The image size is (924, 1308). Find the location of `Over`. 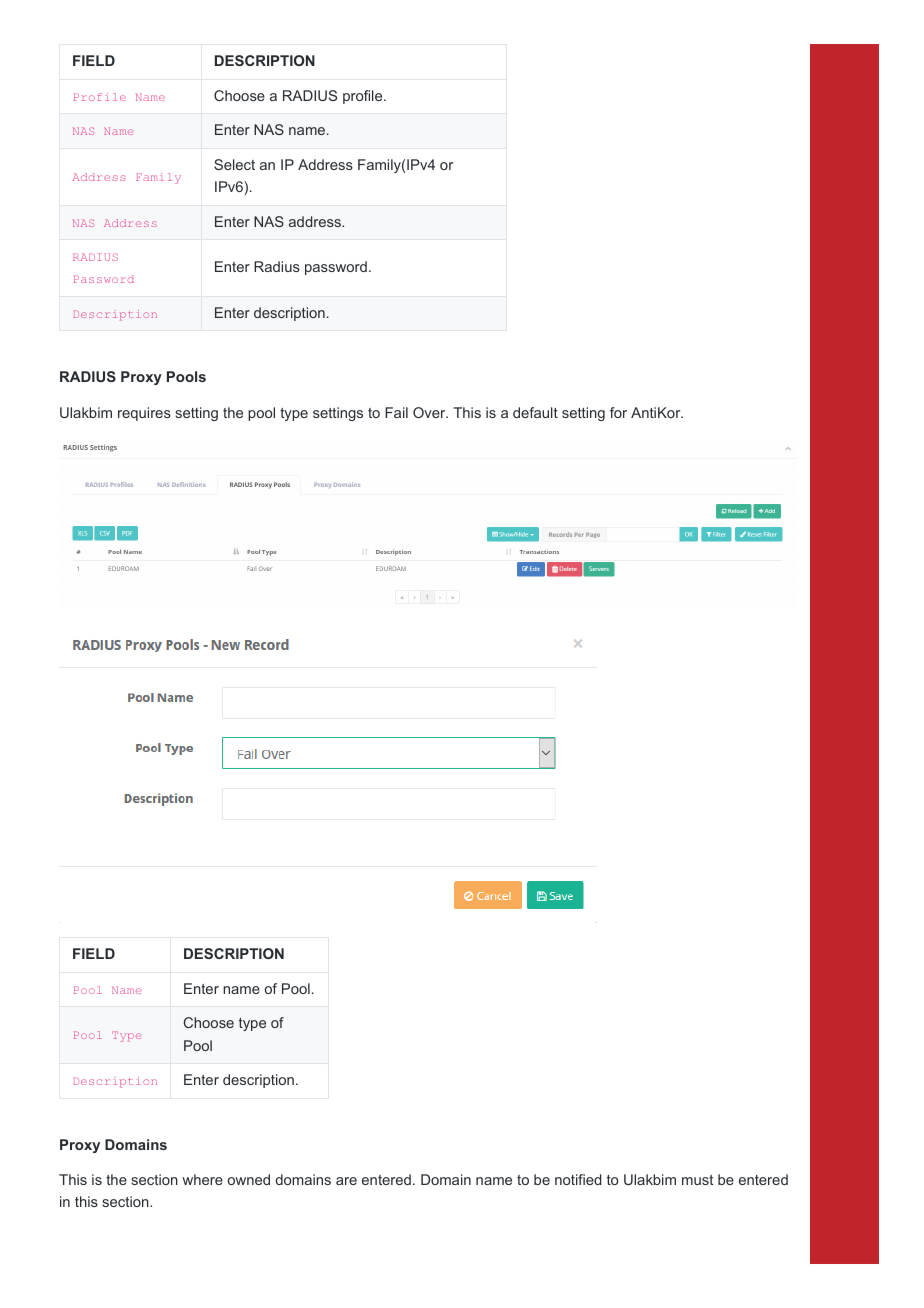

Over is located at coordinates (430, 412).
